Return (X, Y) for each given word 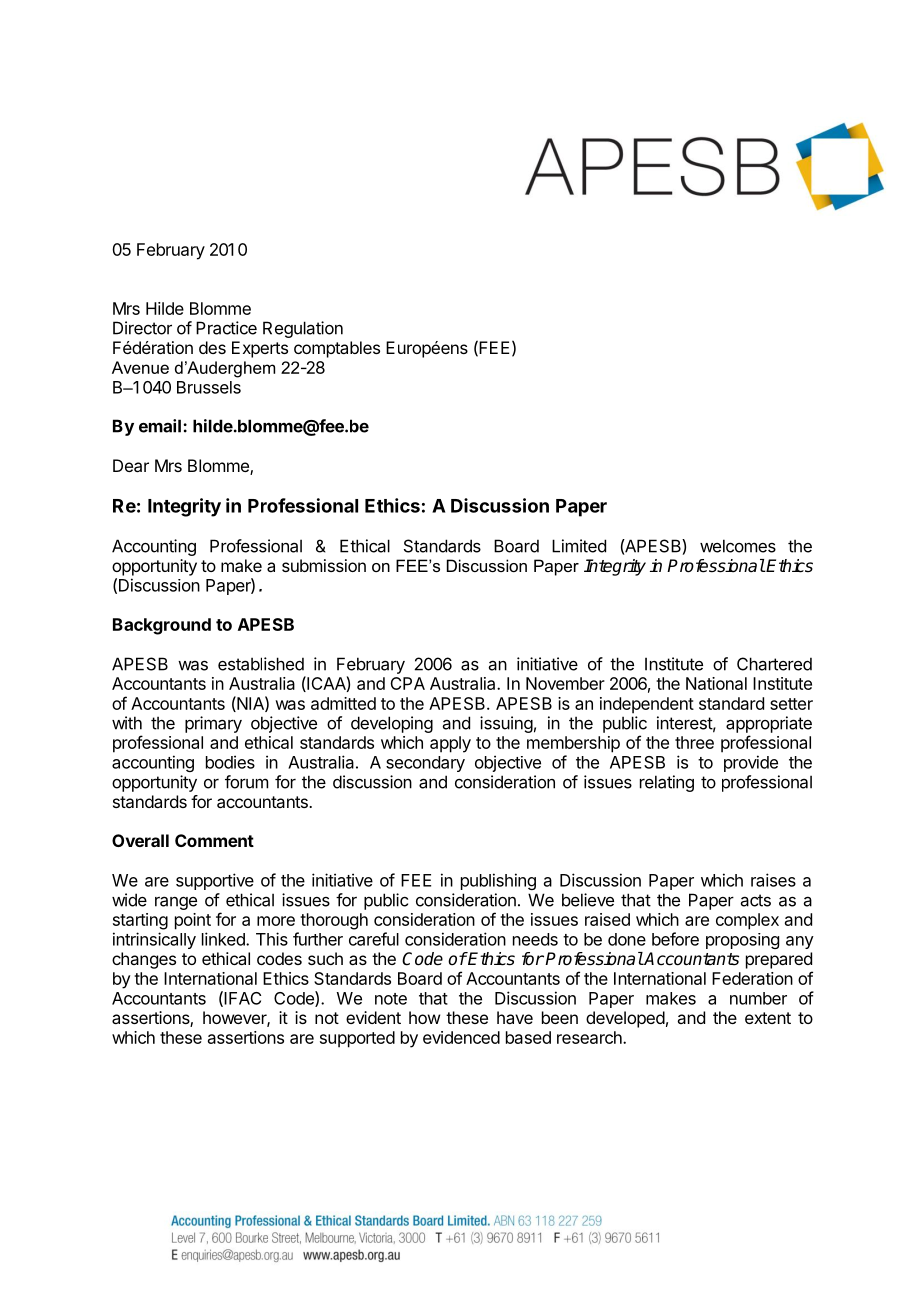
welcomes (738, 546)
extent (768, 1018)
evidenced (461, 1037)
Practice (226, 328)
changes (144, 960)
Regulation (303, 329)
